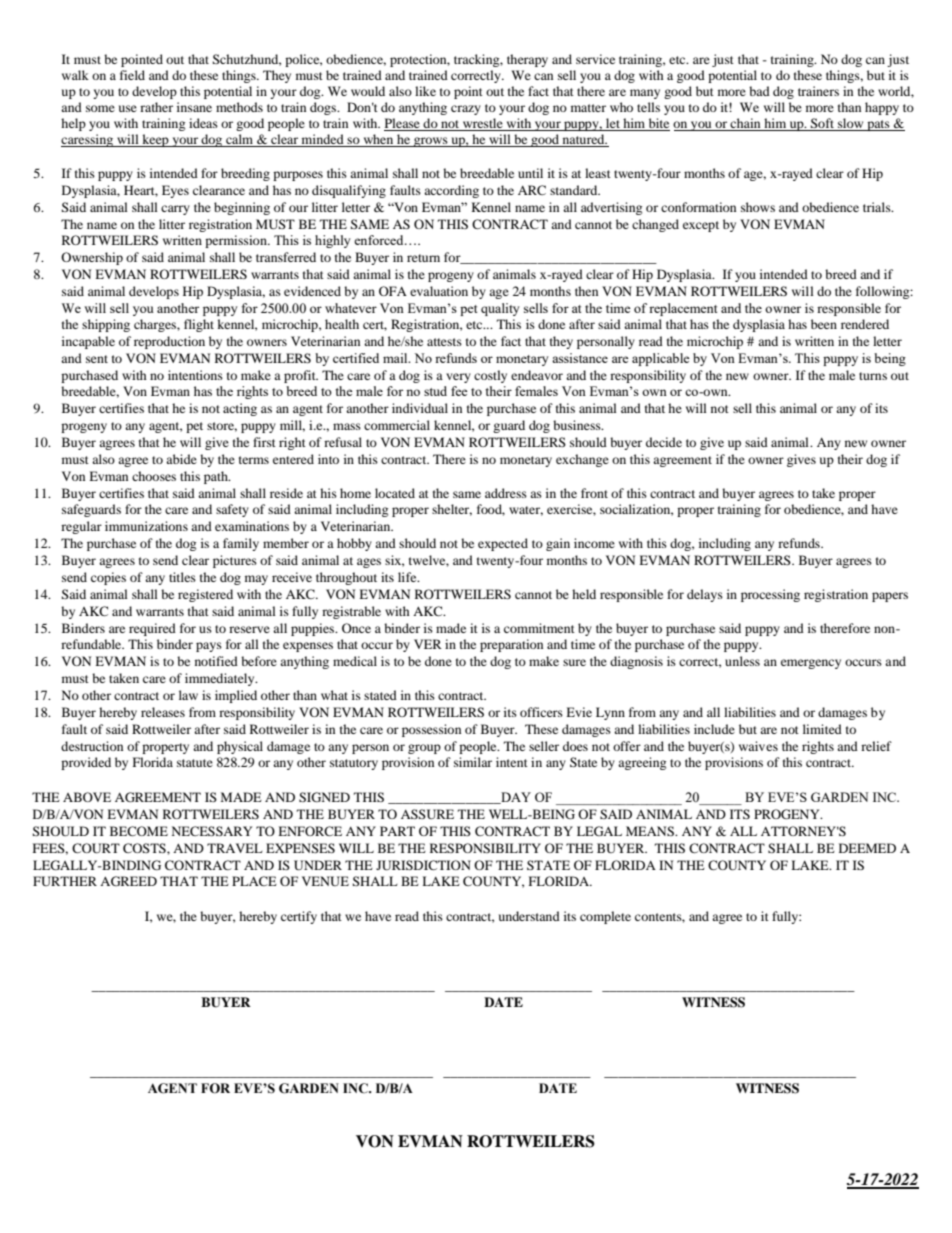 This screenshot has height=1233, width=952. What do you see at coordinates (132, 75) in the screenshot?
I see `field` at bounding box center [132, 75].
